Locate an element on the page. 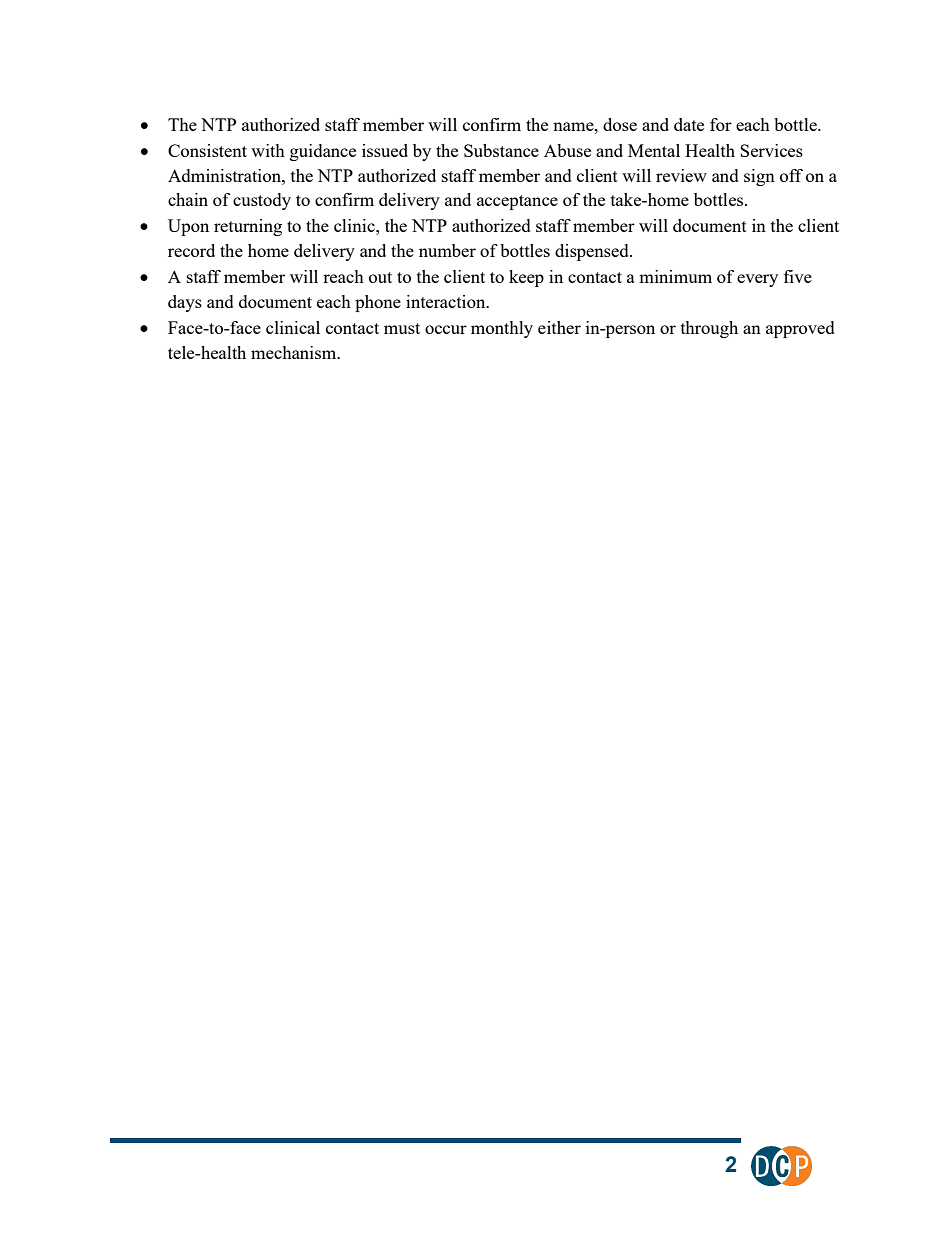 Image resolution: width=952 pixels, height=1233 pixels. returning is located at coordinates (248, 227).
